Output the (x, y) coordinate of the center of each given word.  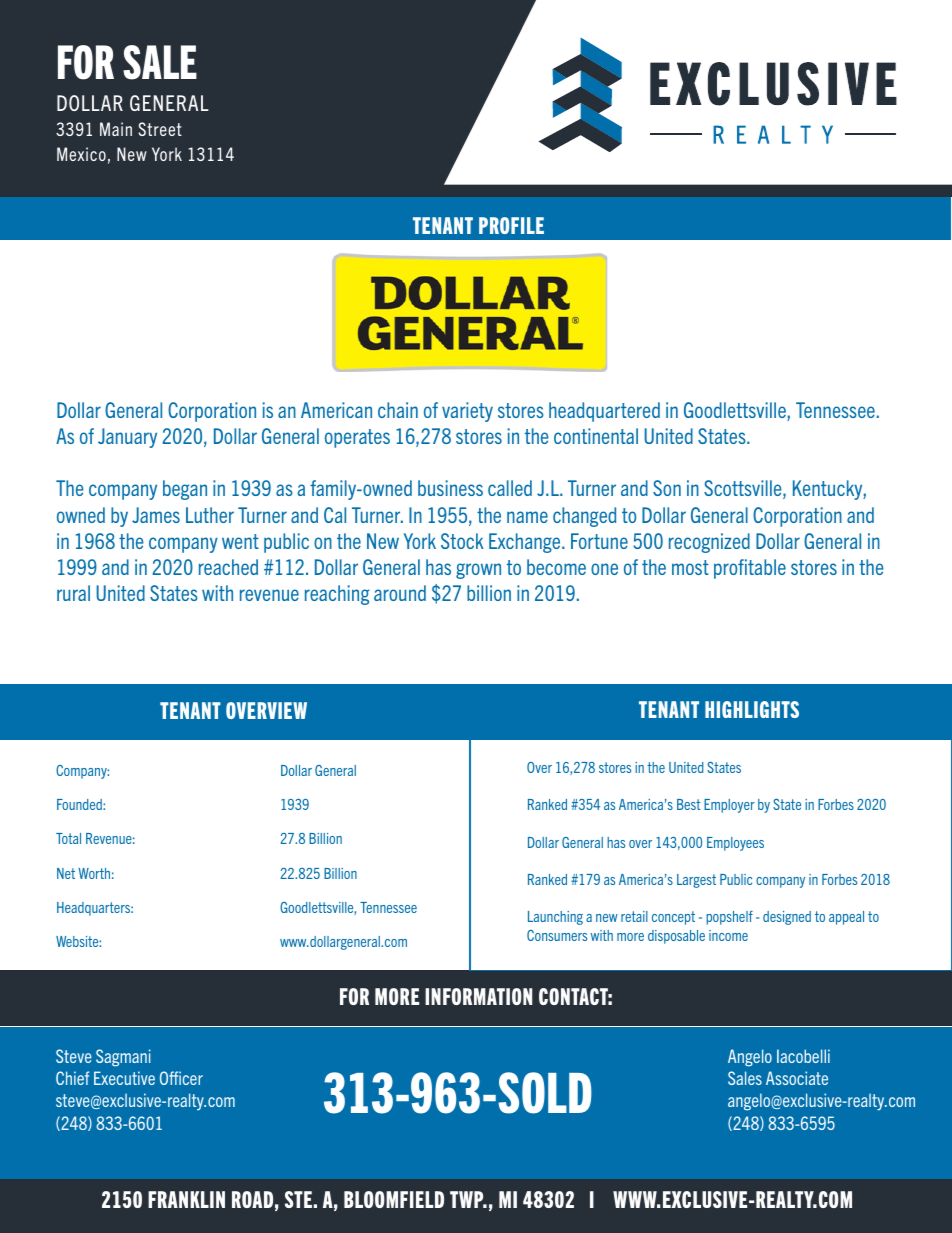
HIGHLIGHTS (752, 709)
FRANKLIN (186, 1199)
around (400, 593)
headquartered (604, 412)
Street (160, 129)
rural (73, 593)
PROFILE (511, 225)
